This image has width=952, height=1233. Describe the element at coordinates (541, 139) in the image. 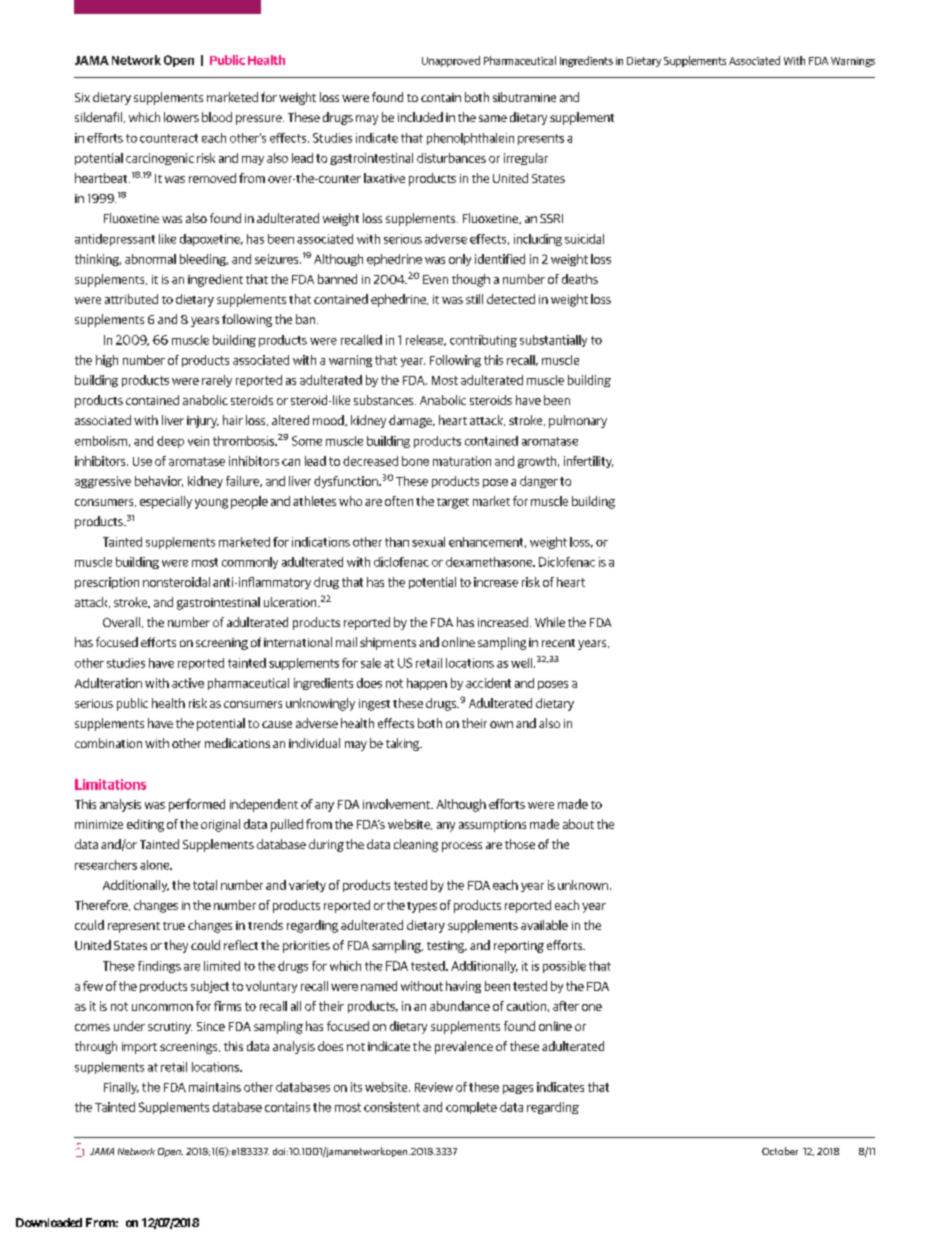

I see `presents` at that location.
